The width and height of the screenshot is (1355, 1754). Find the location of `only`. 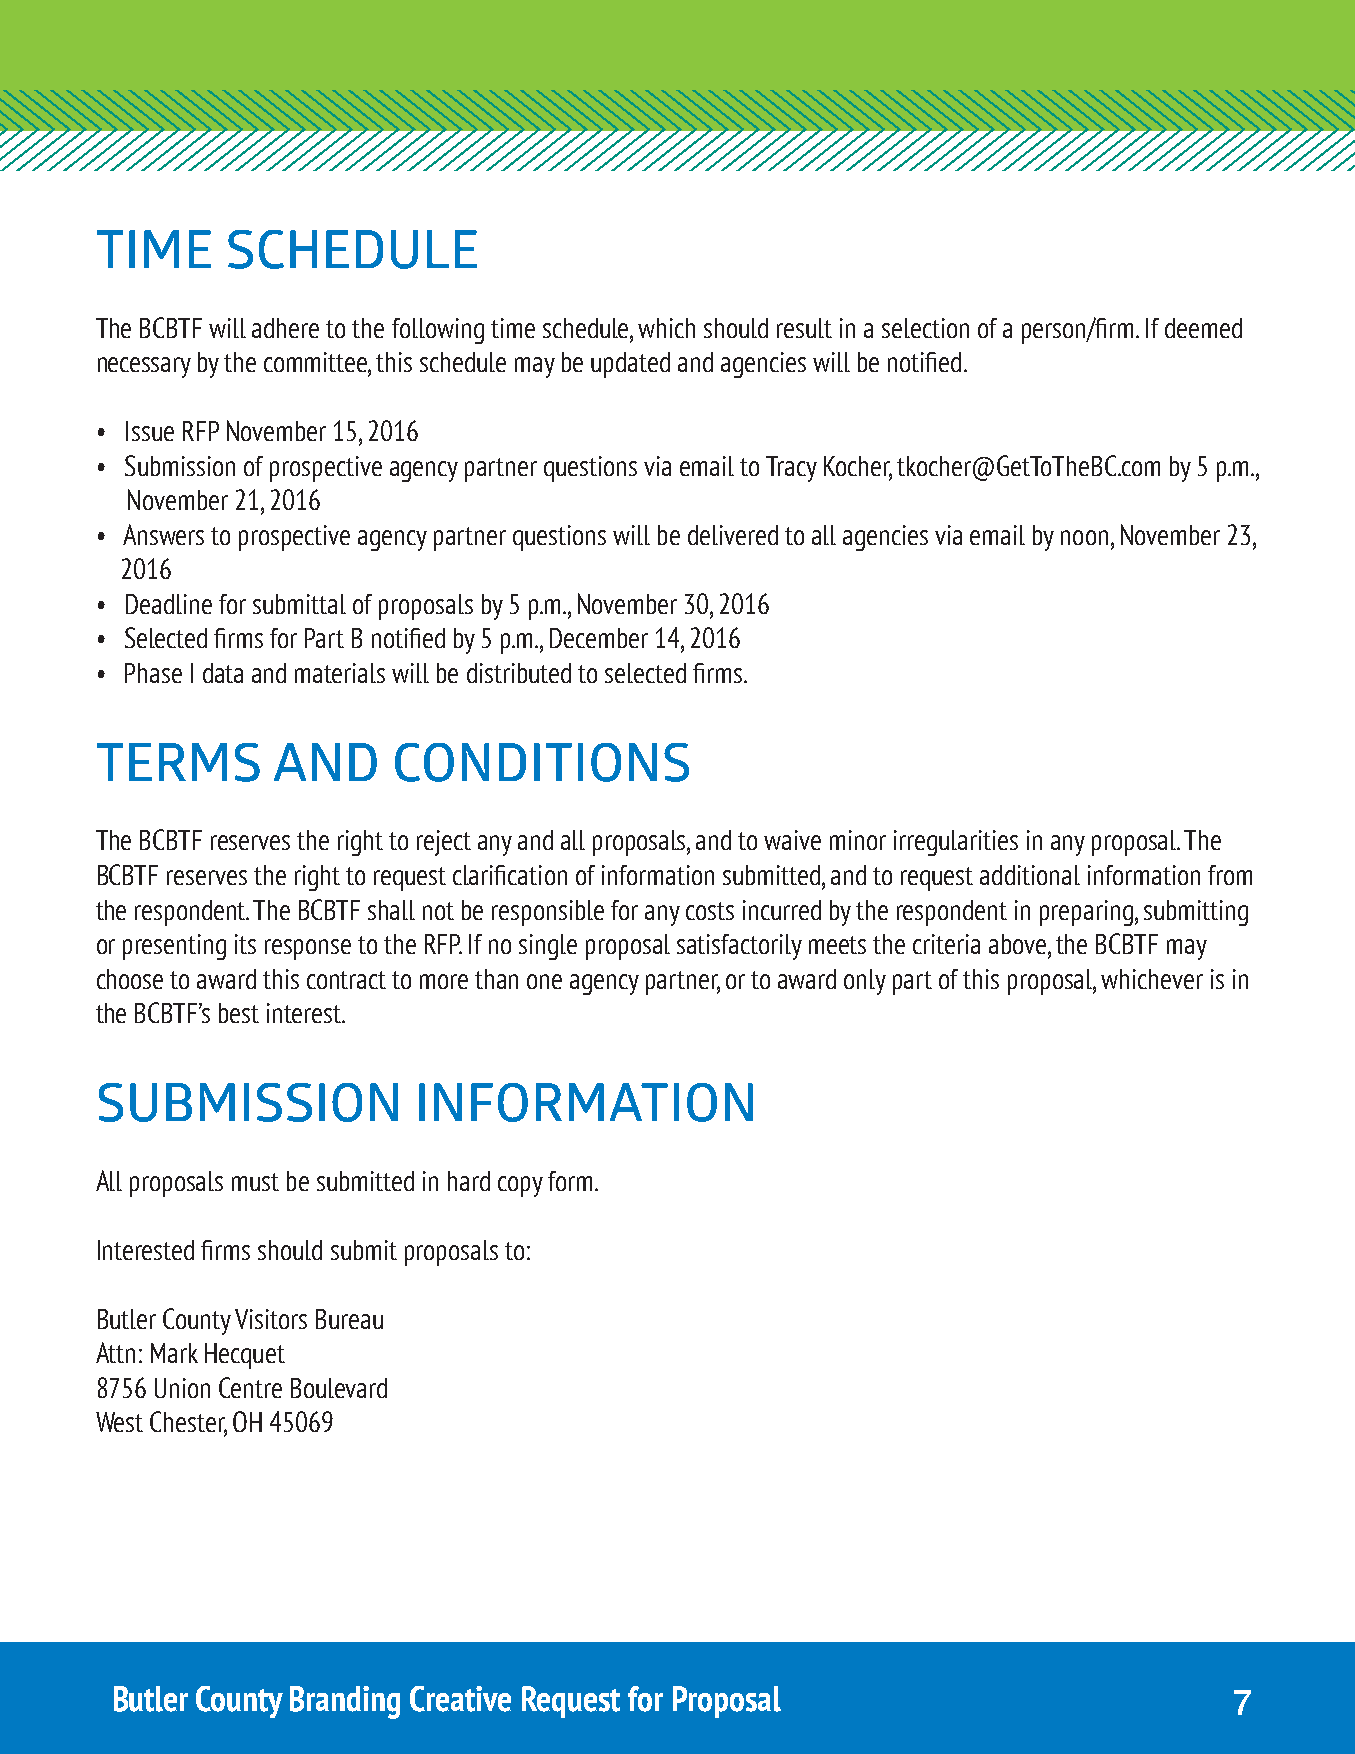

only is located at coordinates (865, 982).
